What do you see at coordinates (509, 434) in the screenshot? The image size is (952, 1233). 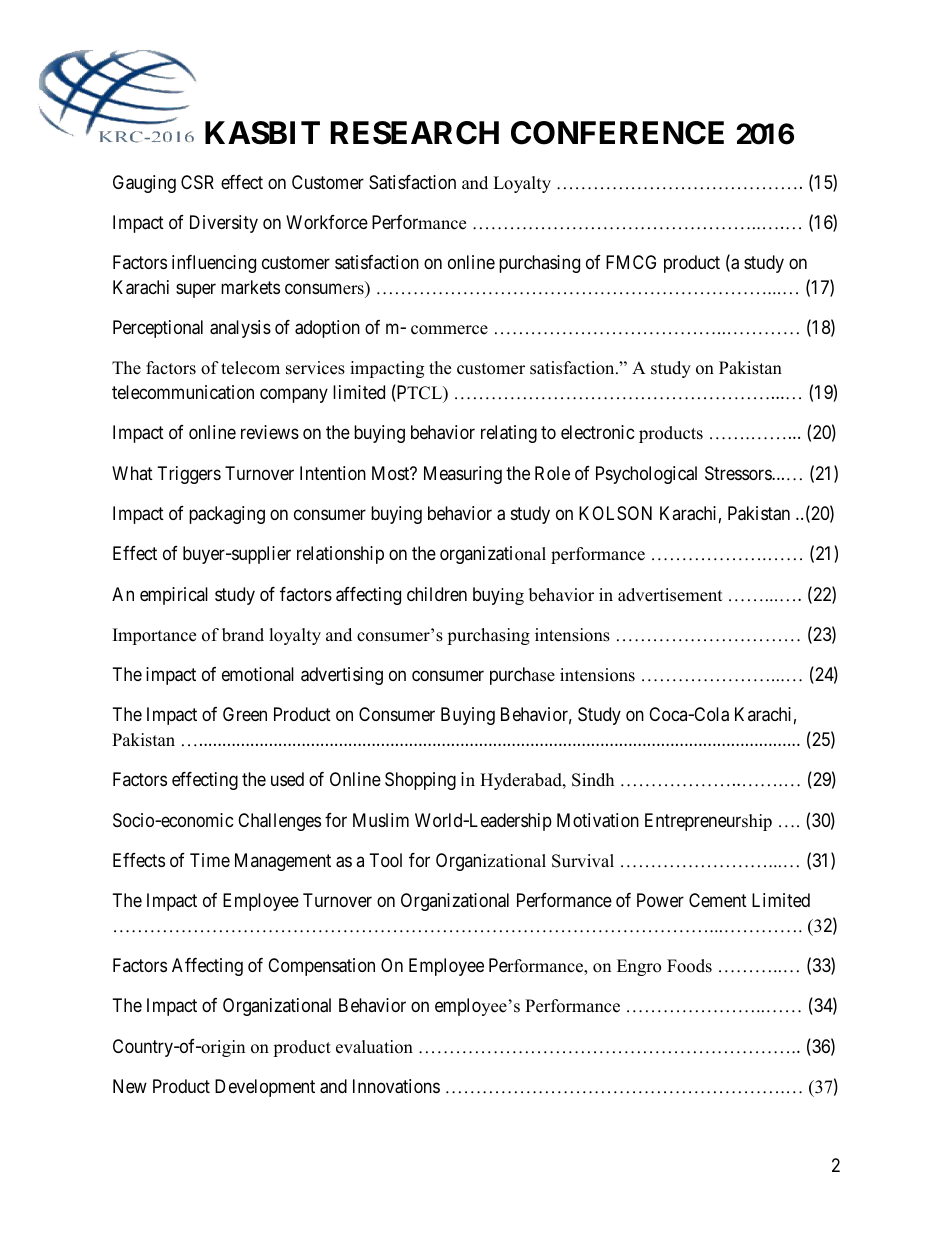 I see `relating` at bounding box center [509, 434].
